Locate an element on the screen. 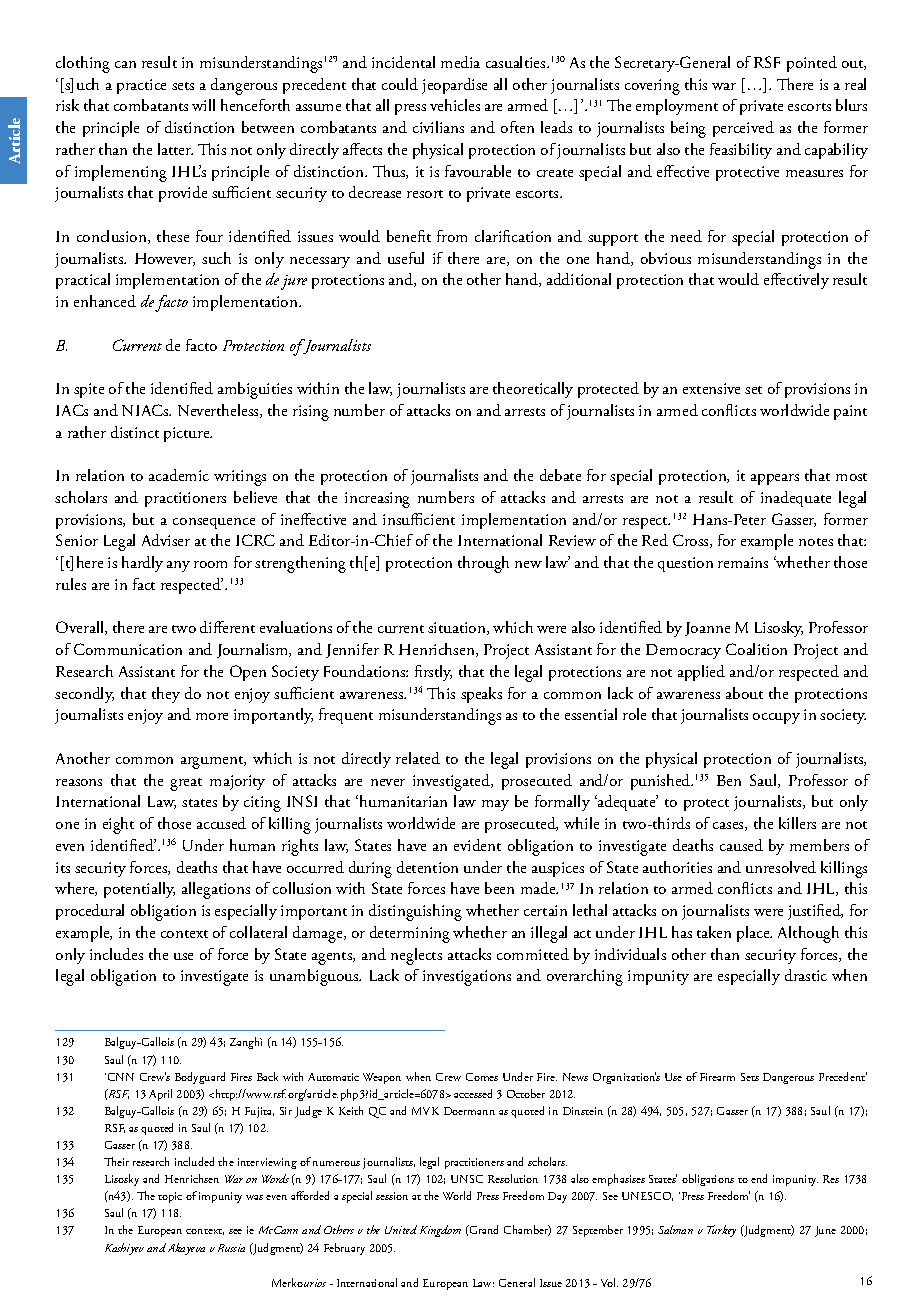  academic is located at coordinates (179, 475).
